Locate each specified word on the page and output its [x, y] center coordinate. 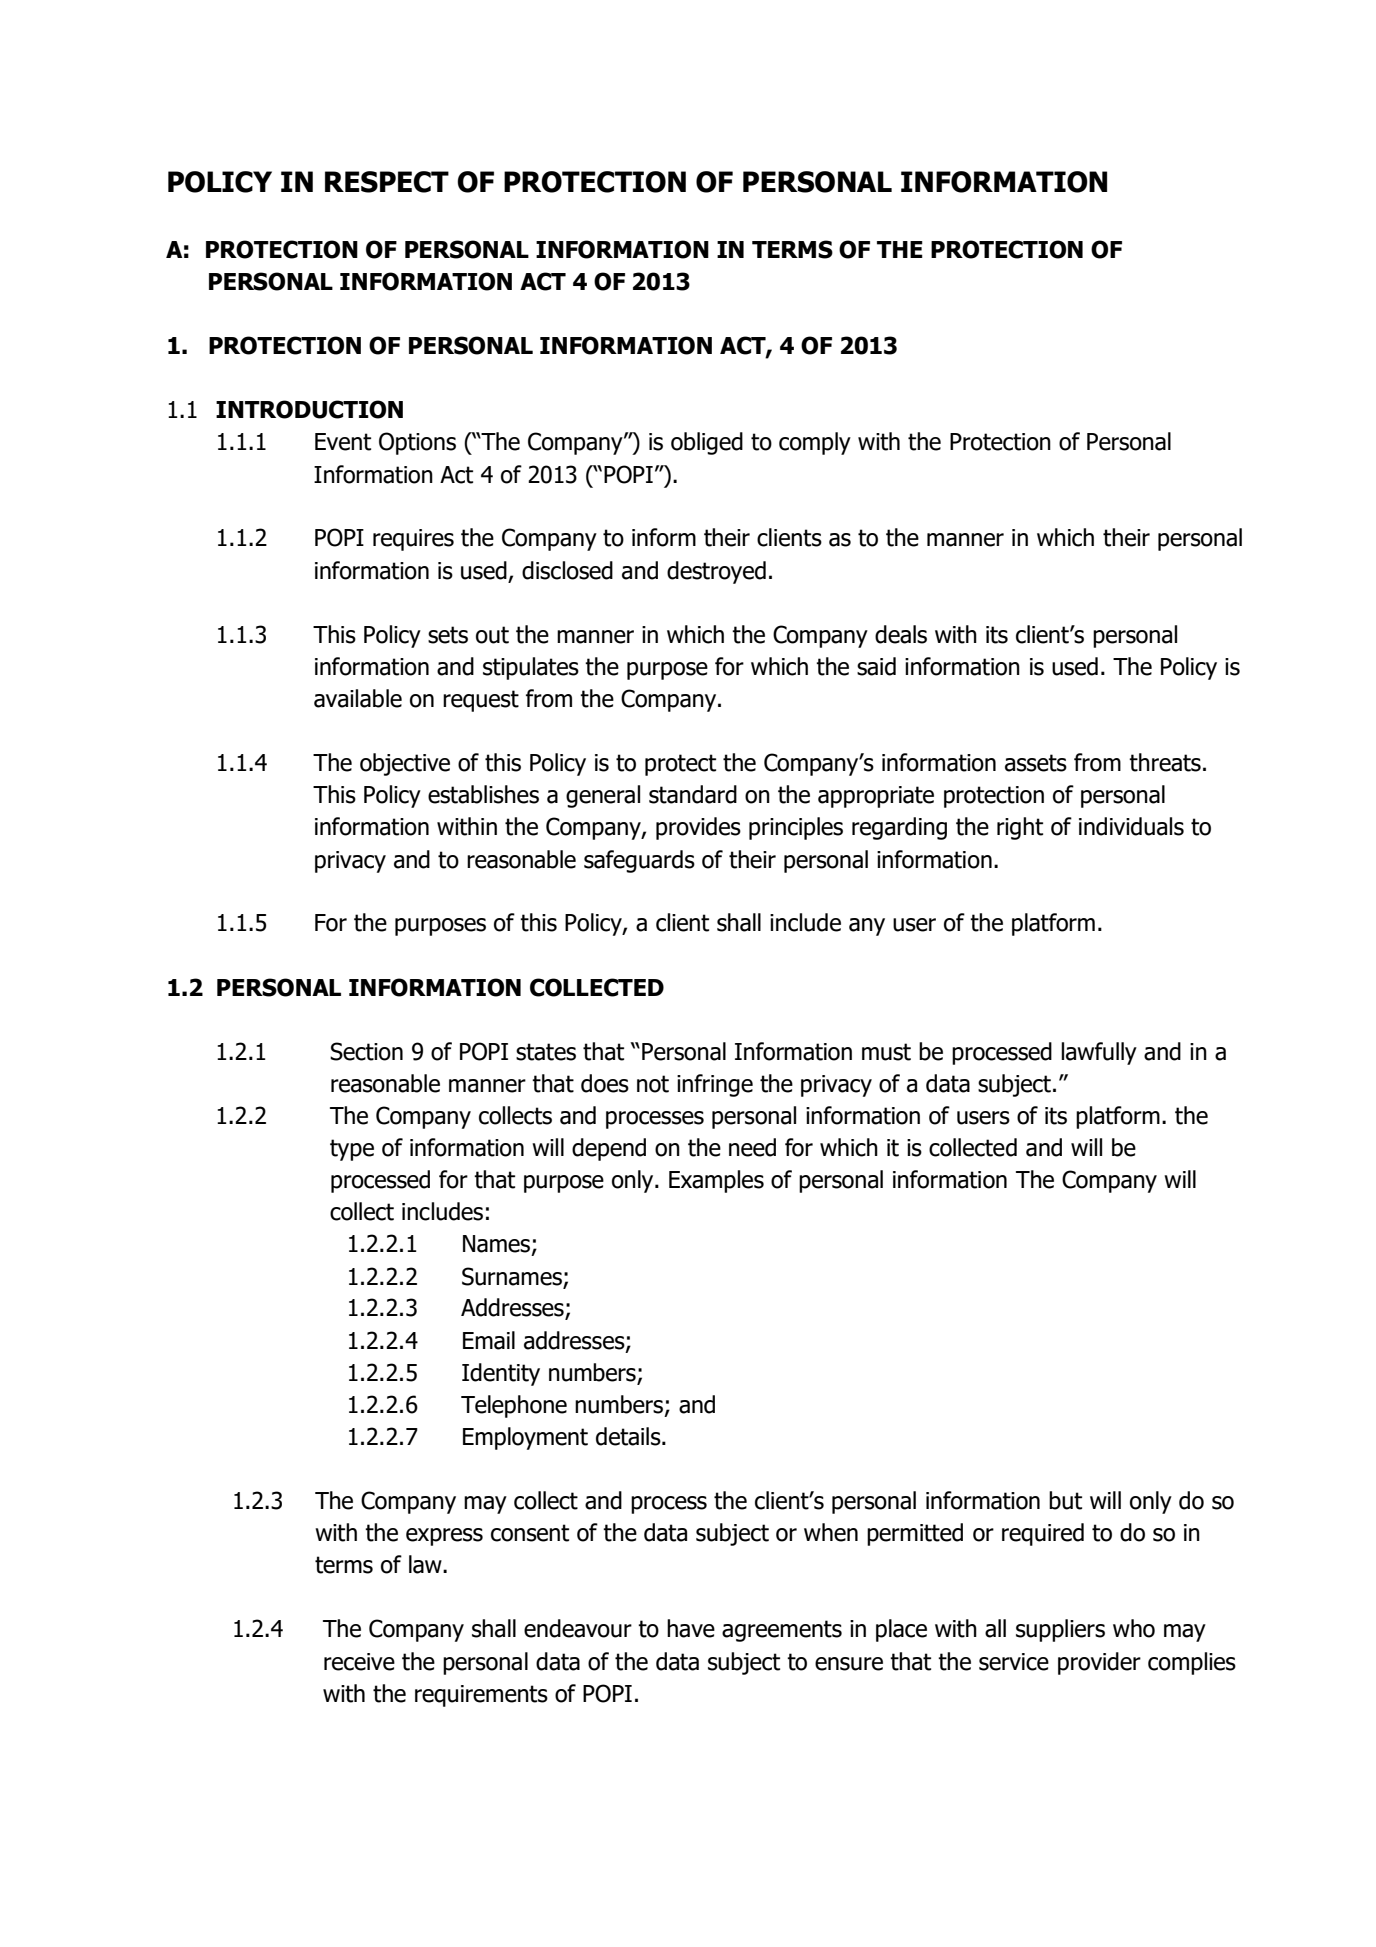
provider [1099, 1663]
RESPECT [387, 182]
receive [359, 1662]
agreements [782, 1631]
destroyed [716, 572]
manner [965, 540]
